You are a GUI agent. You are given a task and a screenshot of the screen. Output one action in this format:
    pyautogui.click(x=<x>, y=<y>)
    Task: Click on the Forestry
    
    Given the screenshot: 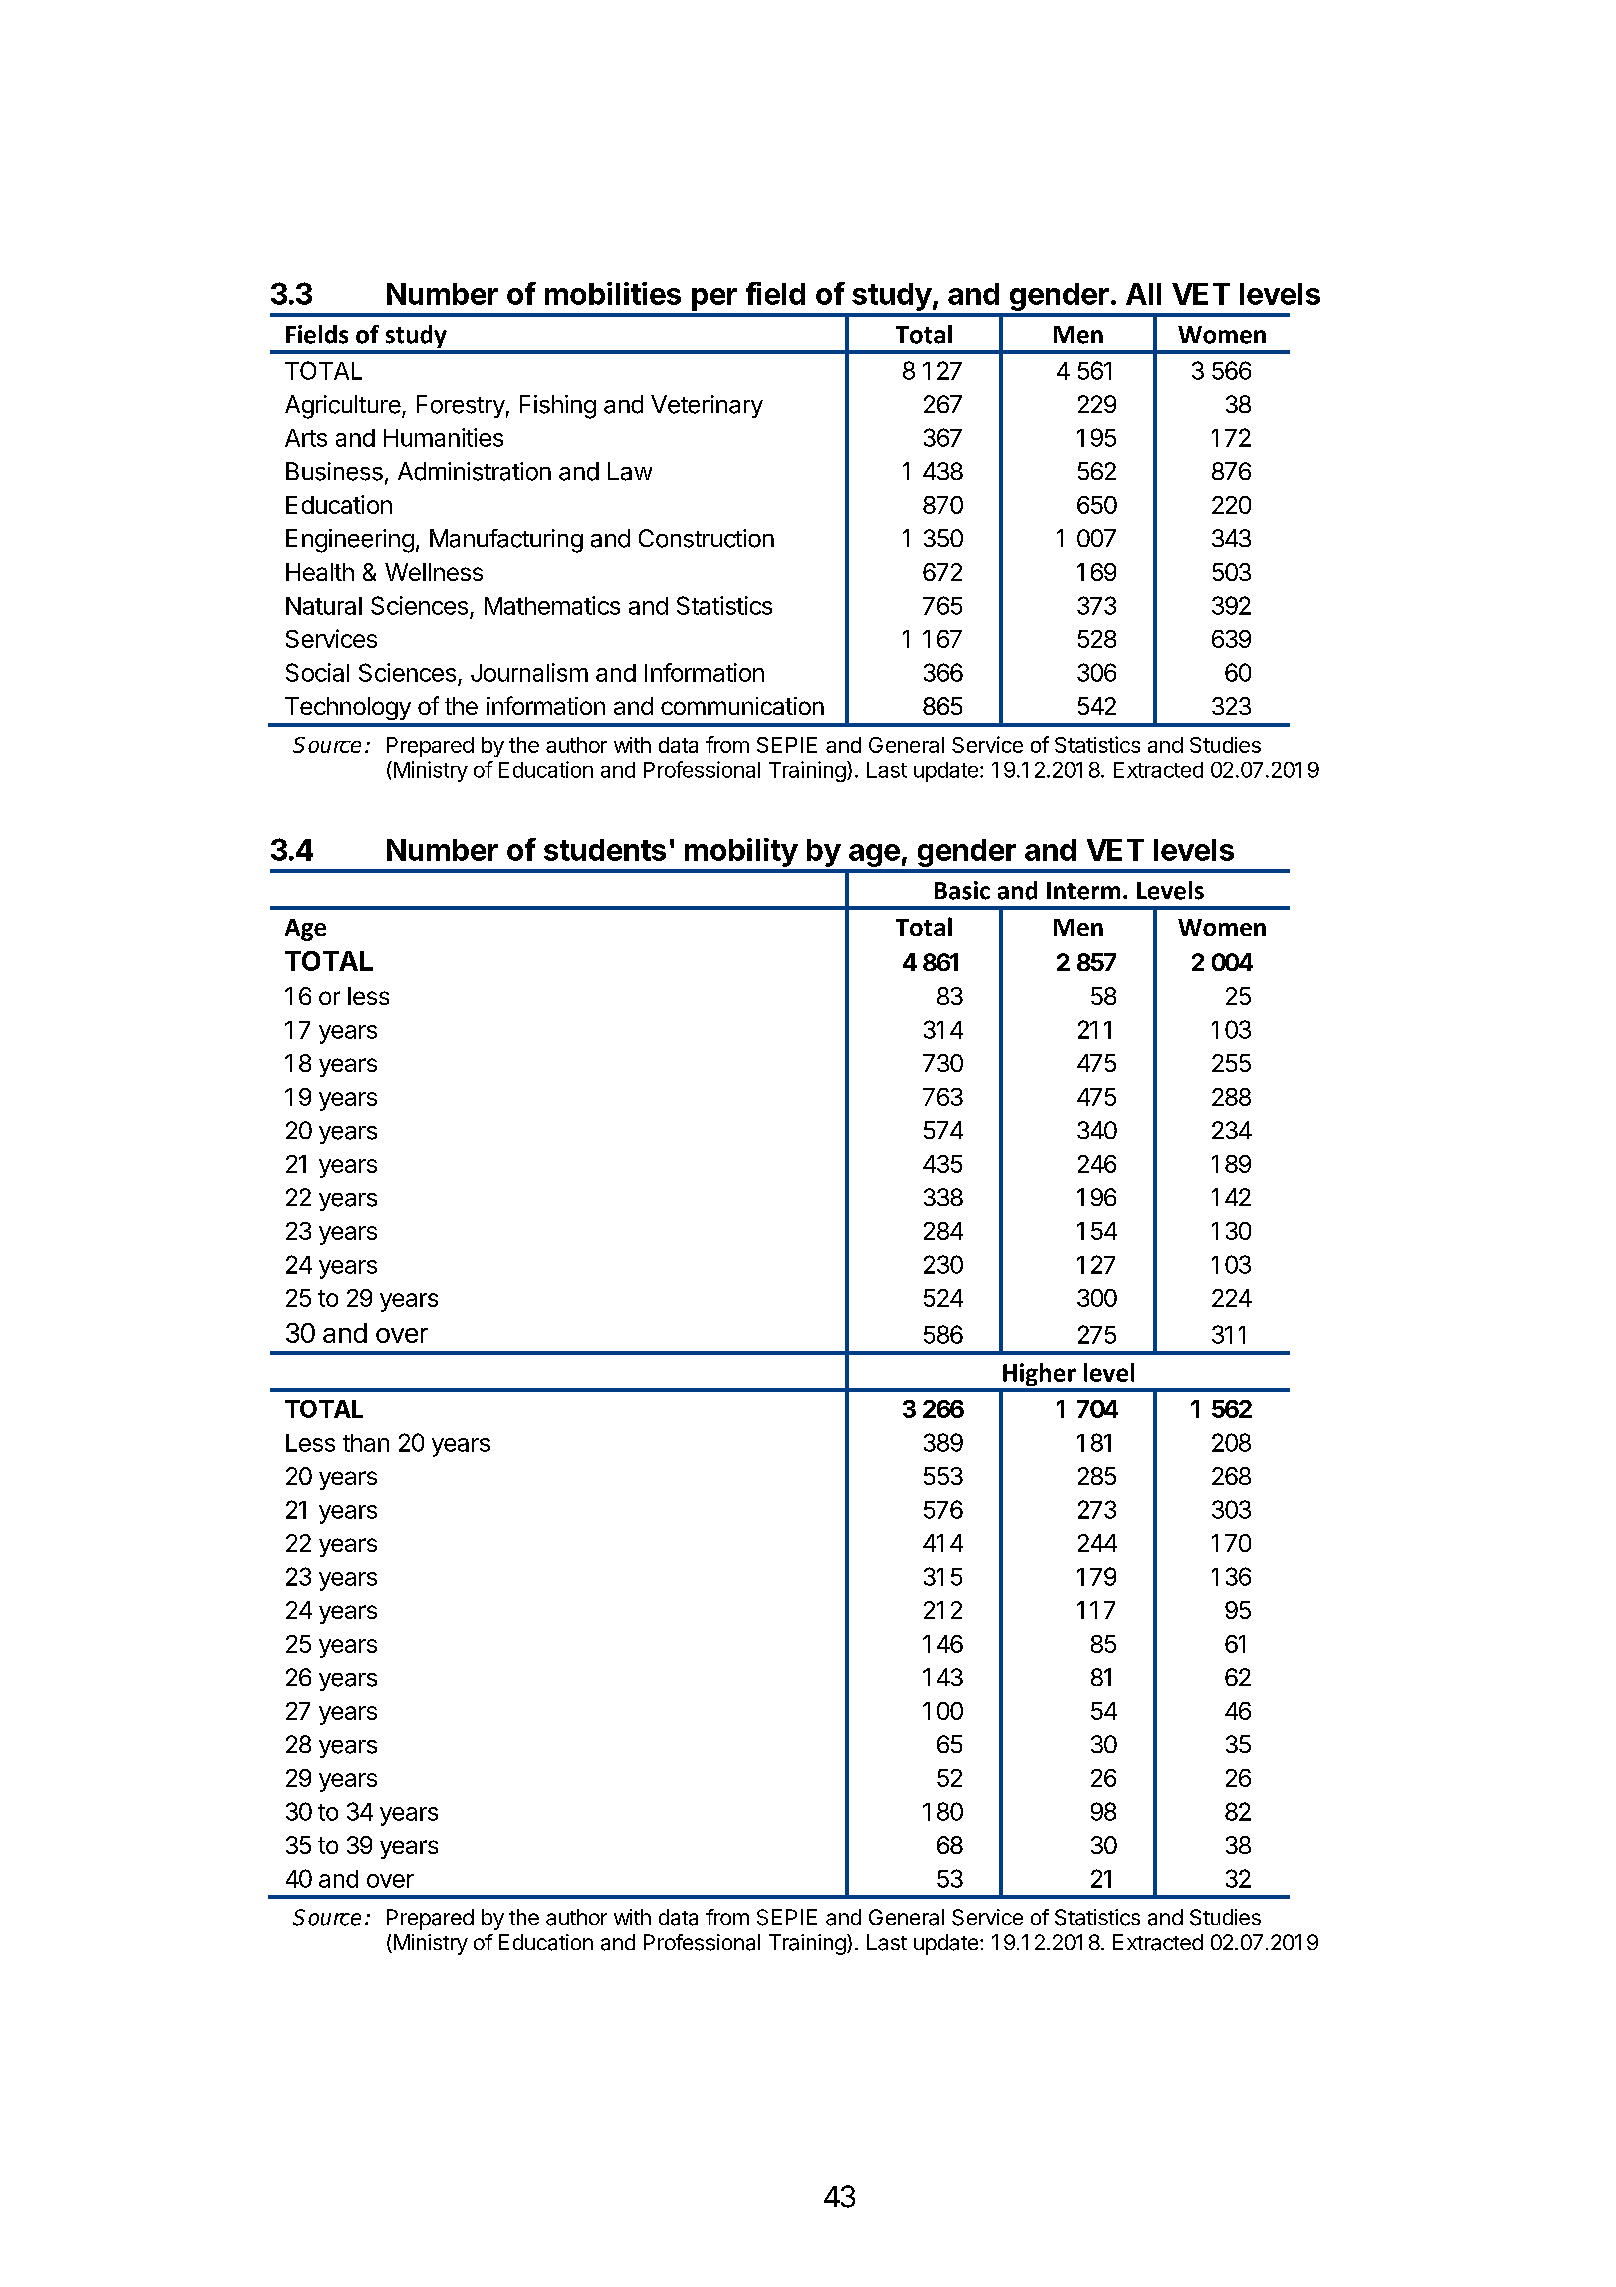 What is the action you would take?
    pyautogui.click(x=461, y=406)
